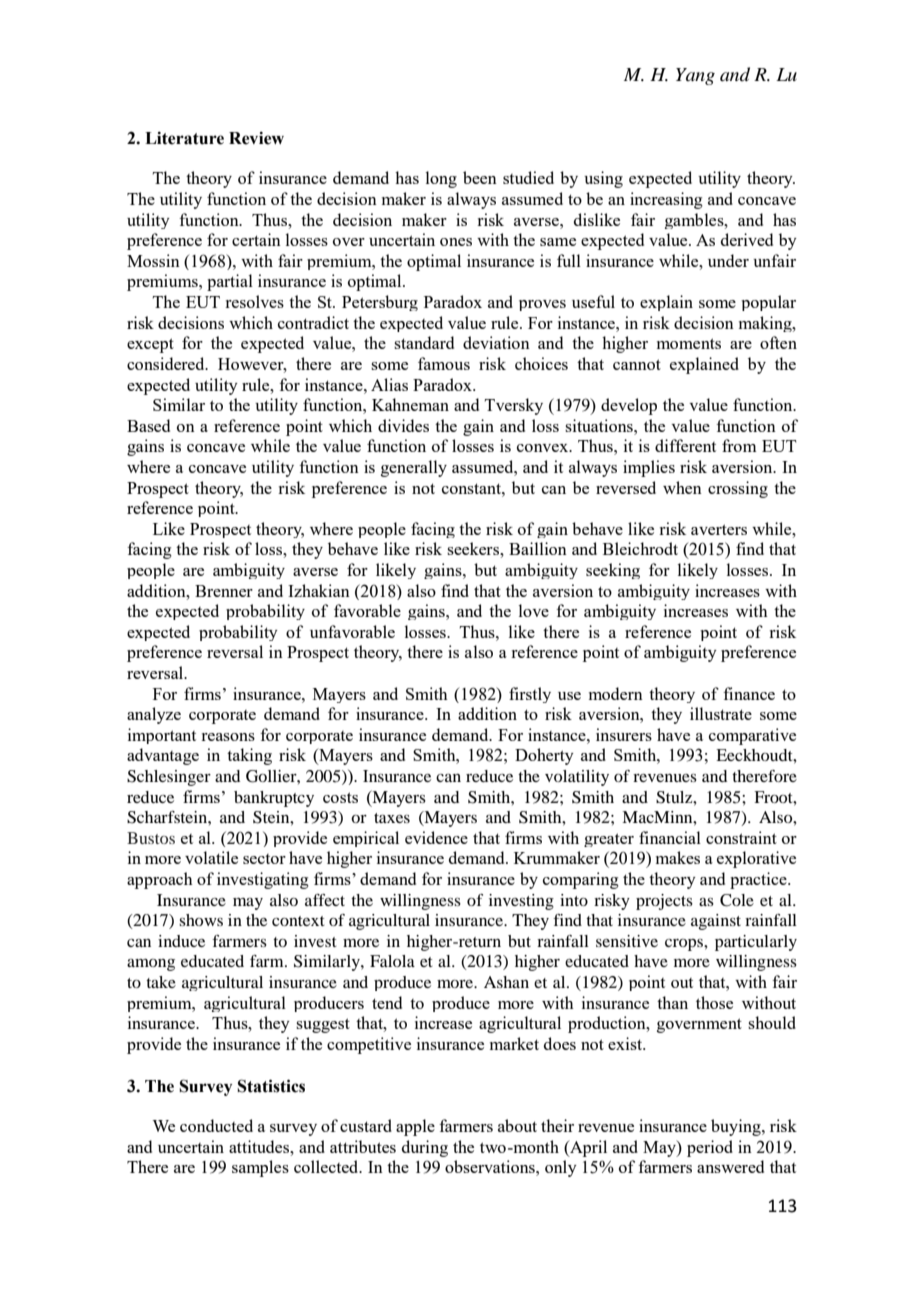  I want to click on resolves, so click(254, 301).
